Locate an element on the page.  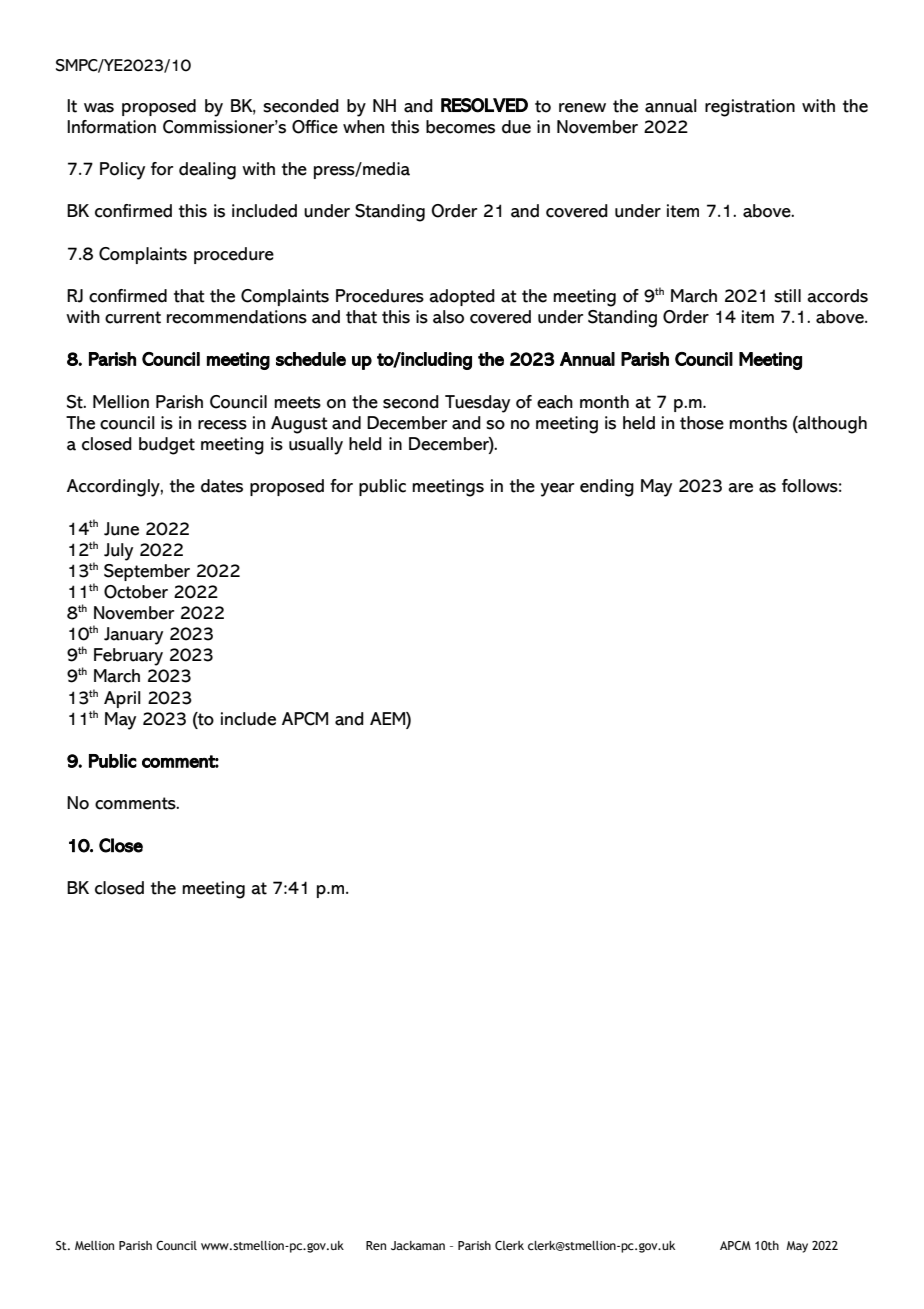
February is located at coordinates (128, 657).
